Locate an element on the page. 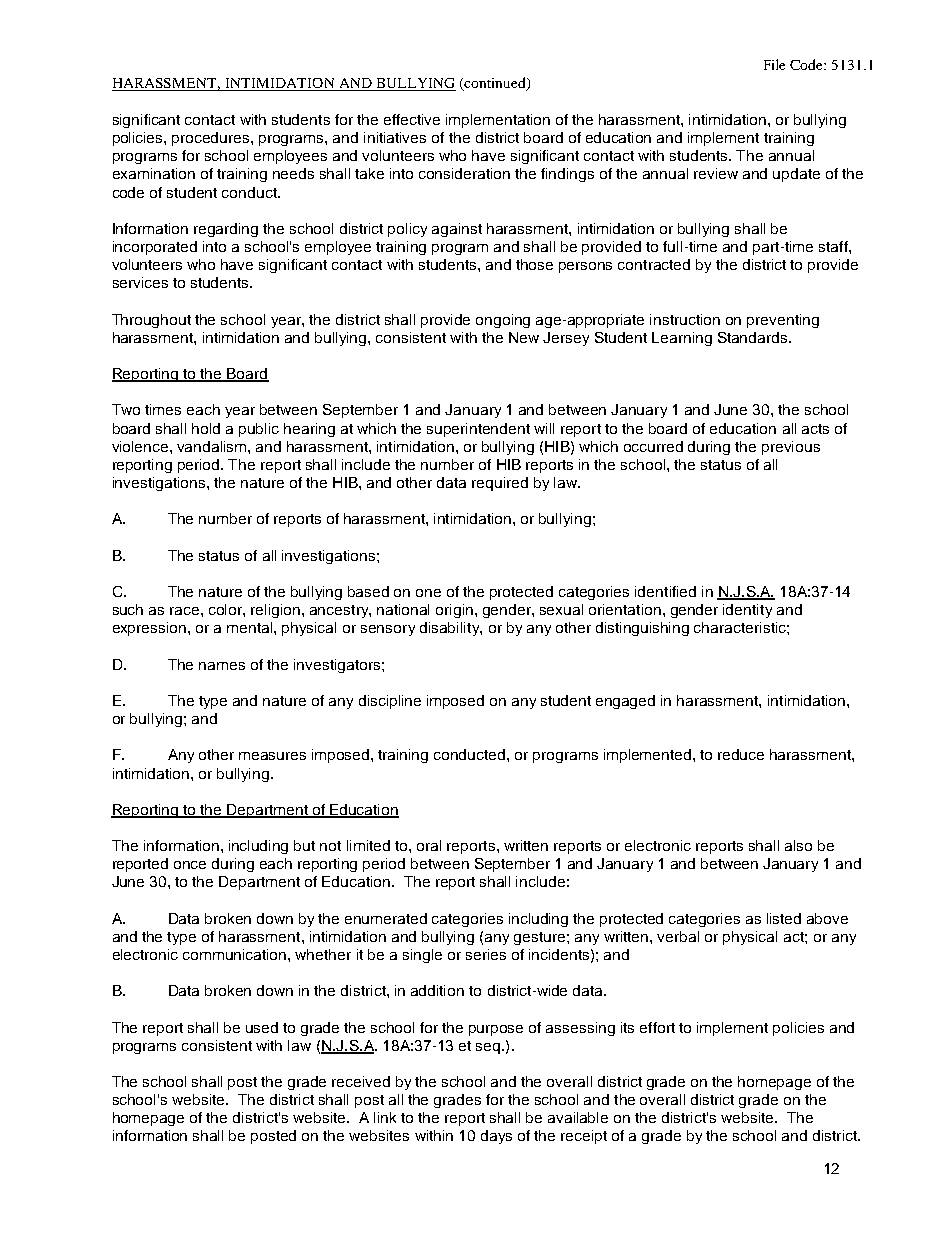  effort is located at coordinates (657, 1027).
